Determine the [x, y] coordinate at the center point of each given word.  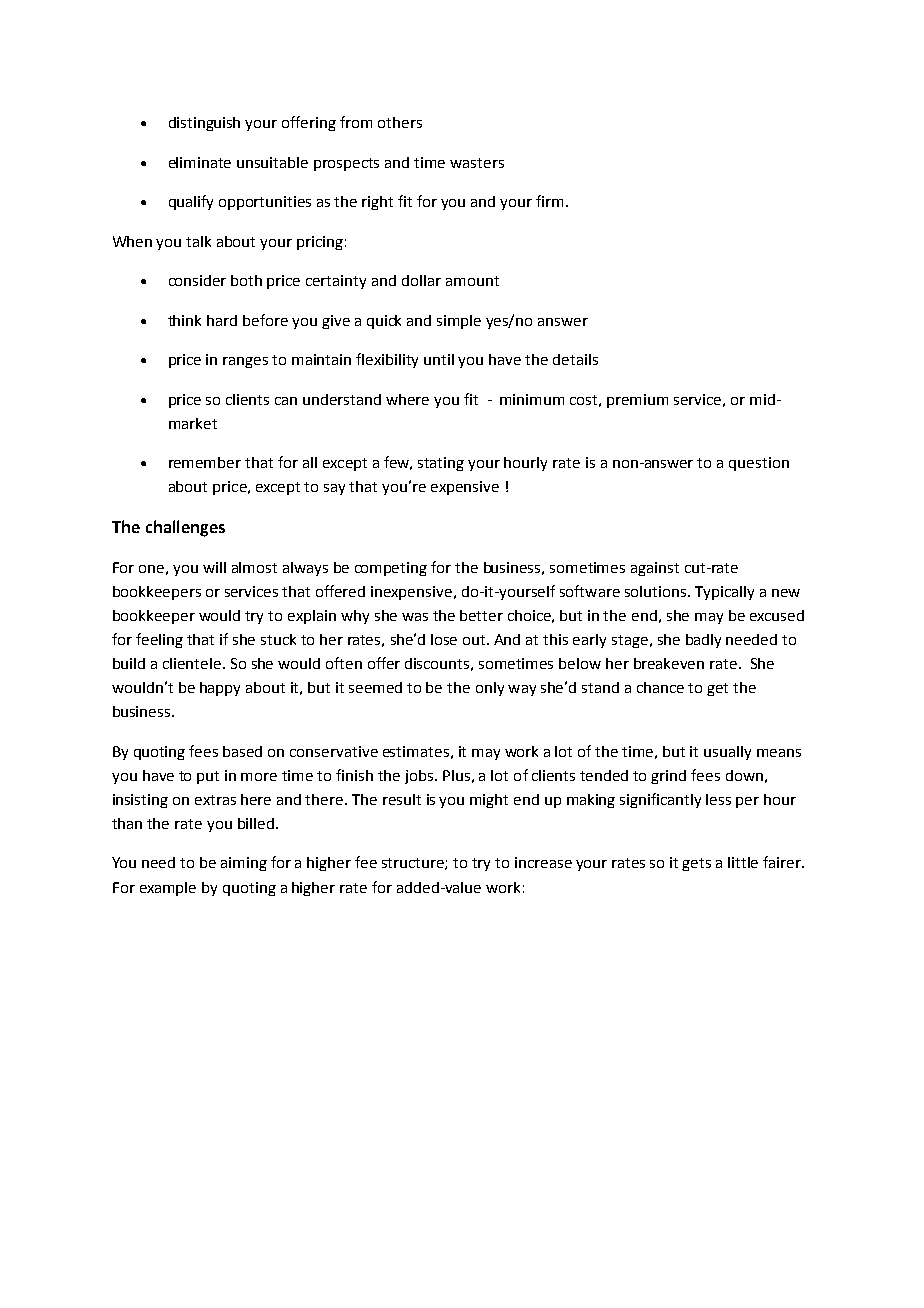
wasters [477, 163]
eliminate [200, 162]
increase [543, 862]
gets [696, 864]
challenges [185, 528]
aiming [244, 864]
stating [441, 464]
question [759, 464]
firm [551, 201]
